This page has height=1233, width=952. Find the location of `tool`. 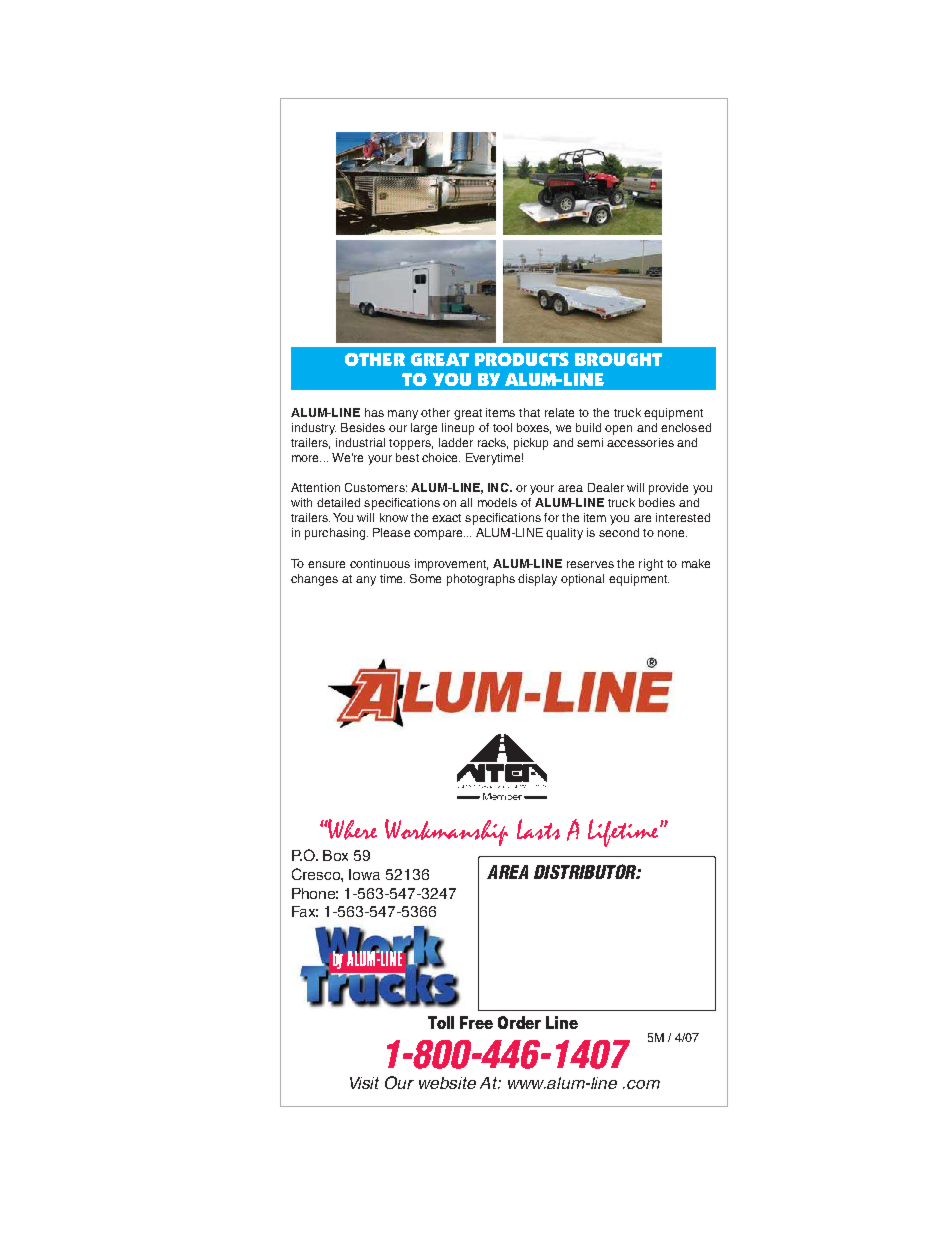

tool is located at coordinates (502, 427).
